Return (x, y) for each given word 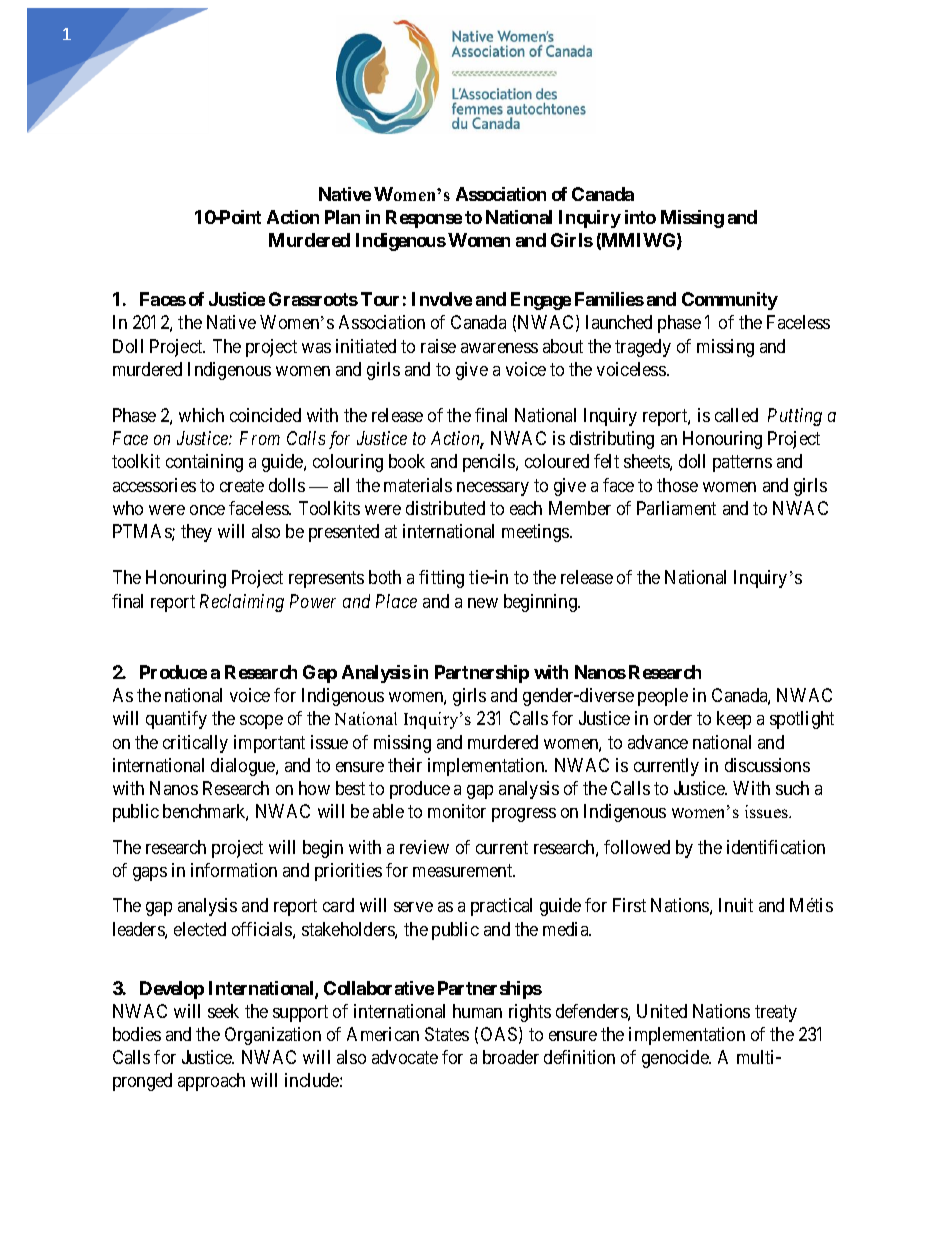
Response (424, 219)
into (640, 217)
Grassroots (313, 299)
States (447, 1034)
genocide (676, 1059)
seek (223, 1011)
